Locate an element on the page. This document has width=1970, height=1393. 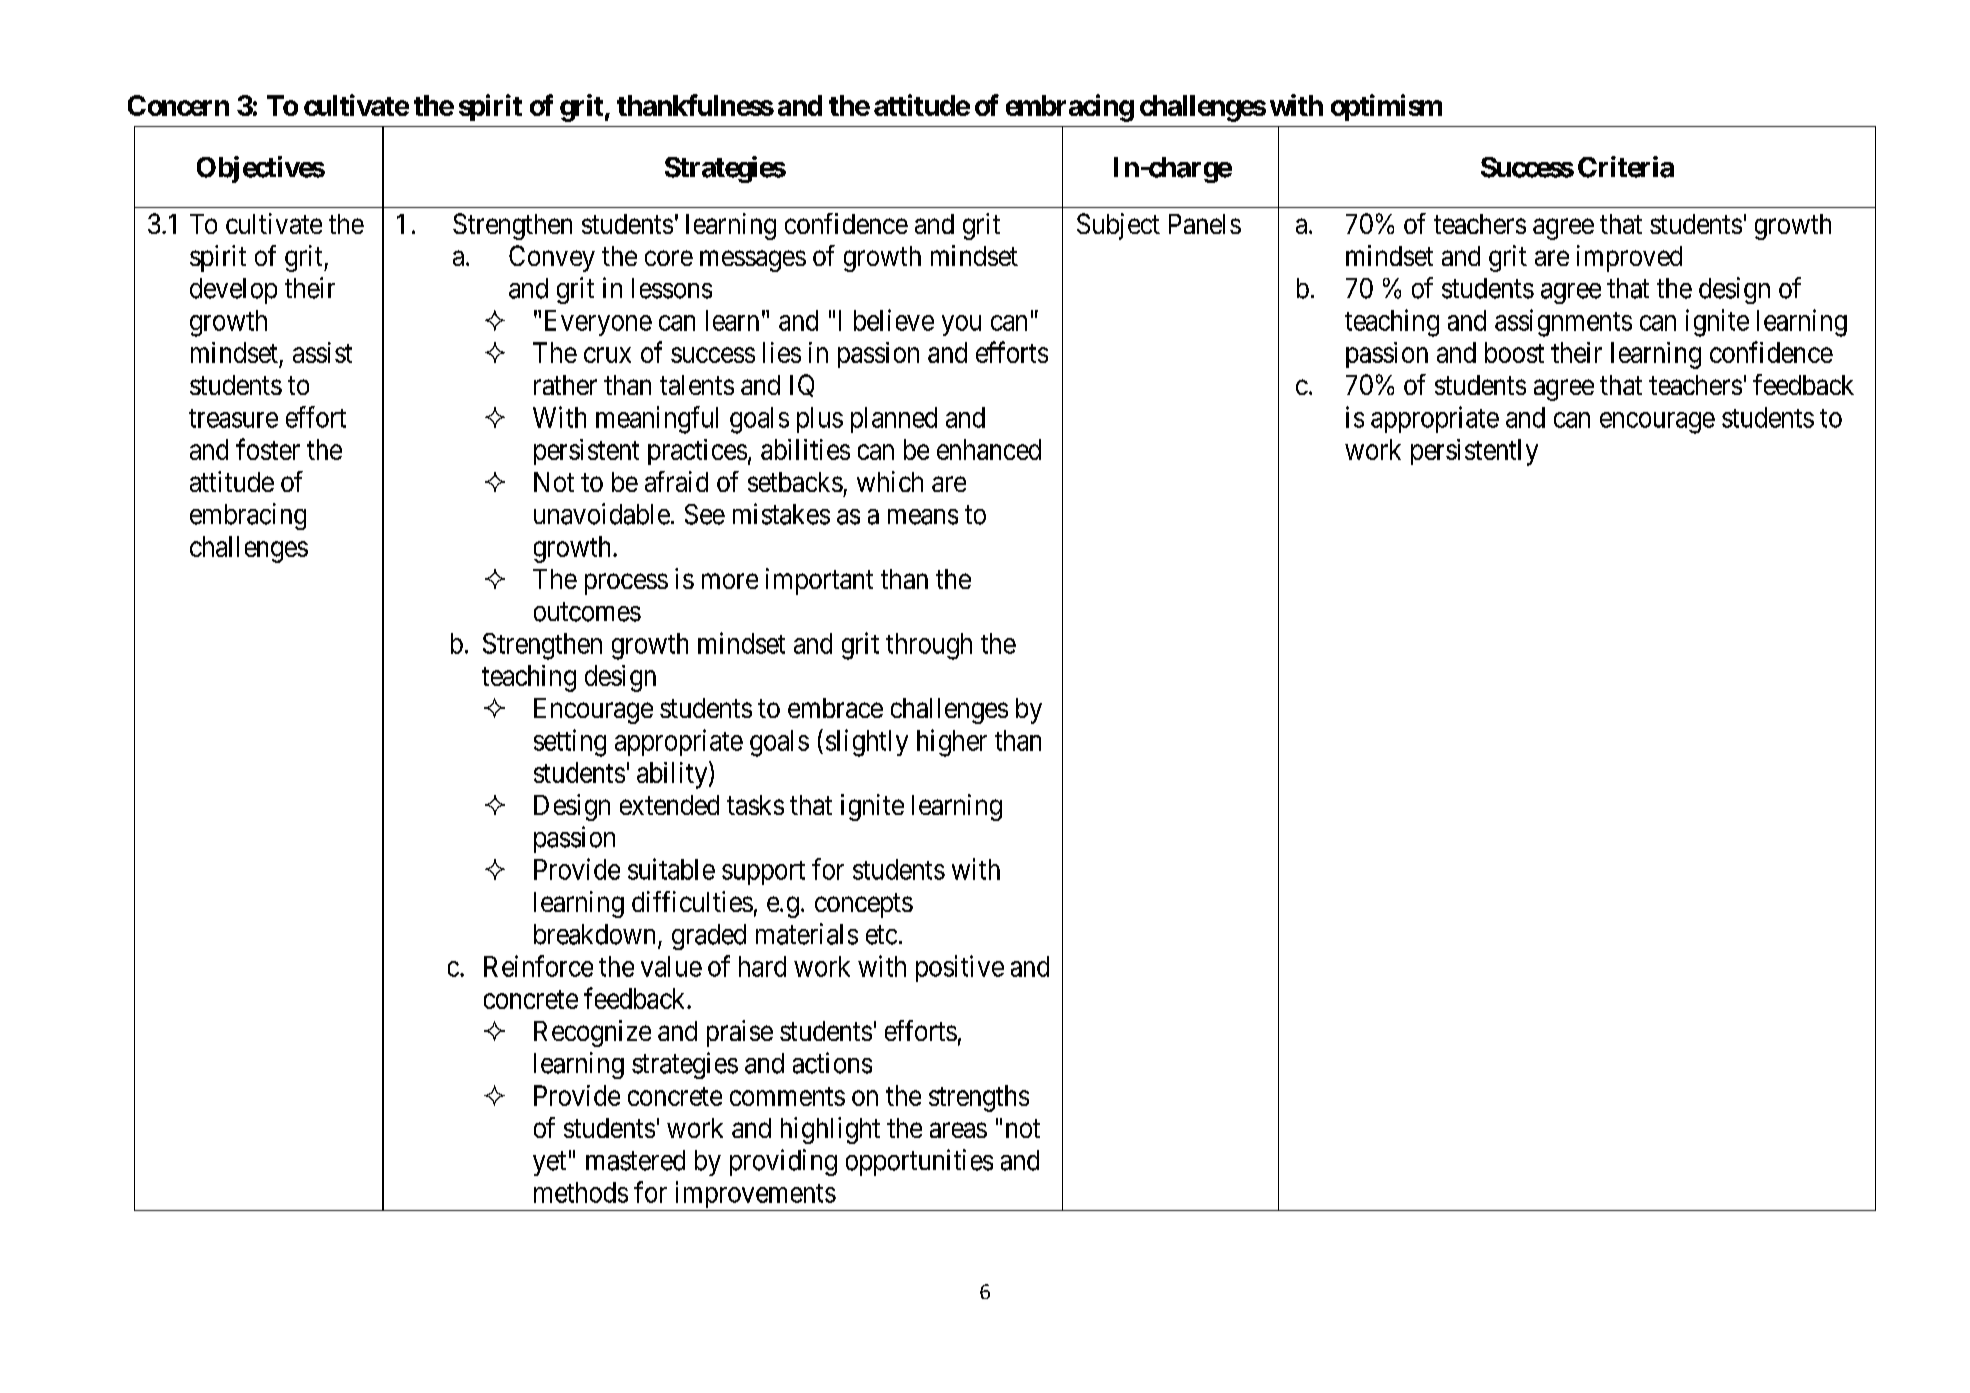
assist is located at coordinates (322, 352).
